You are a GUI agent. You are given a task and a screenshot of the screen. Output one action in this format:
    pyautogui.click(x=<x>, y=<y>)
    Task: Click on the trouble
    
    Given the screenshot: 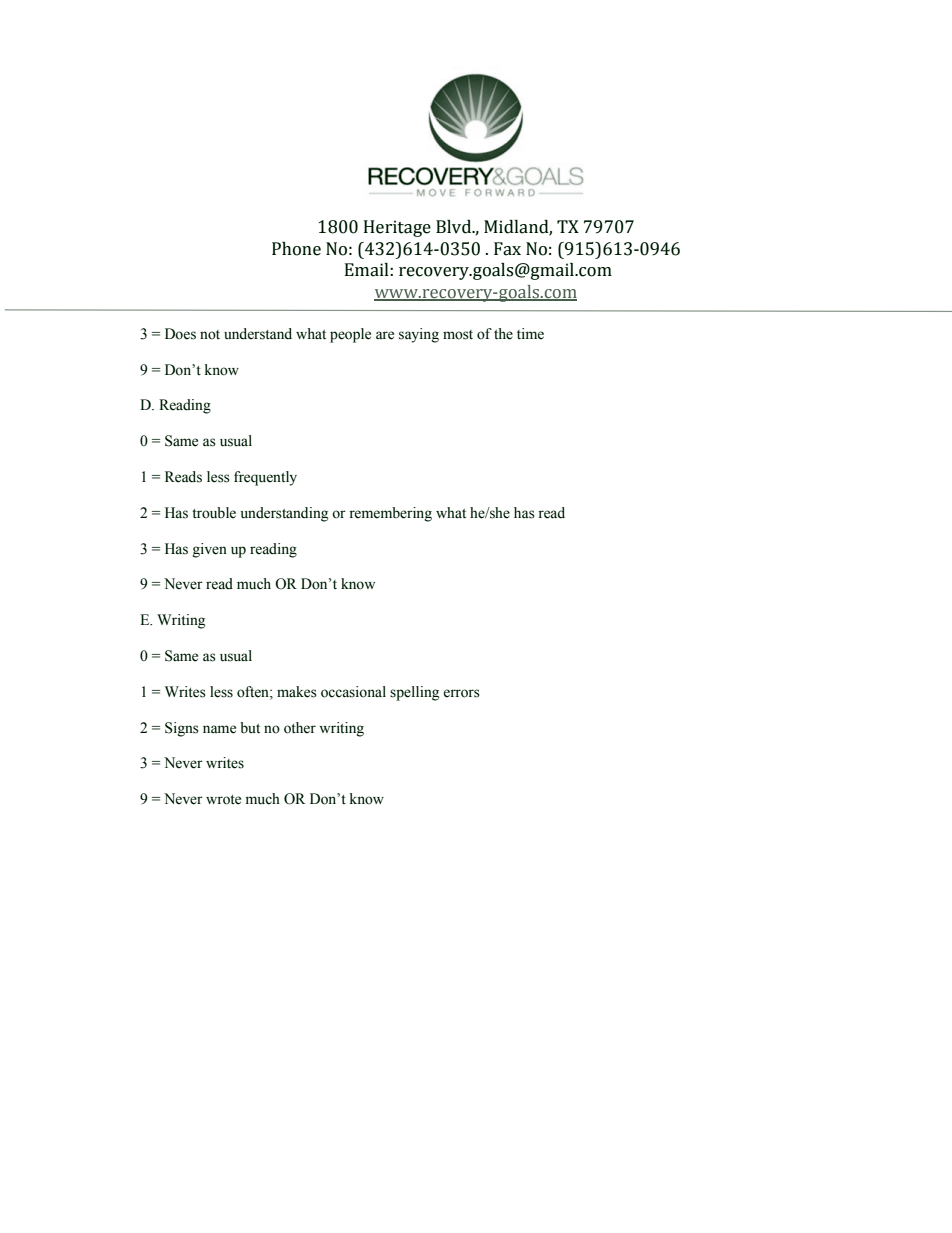 What is the action you would take?
    pyautogui.click(x=214, y=513)
